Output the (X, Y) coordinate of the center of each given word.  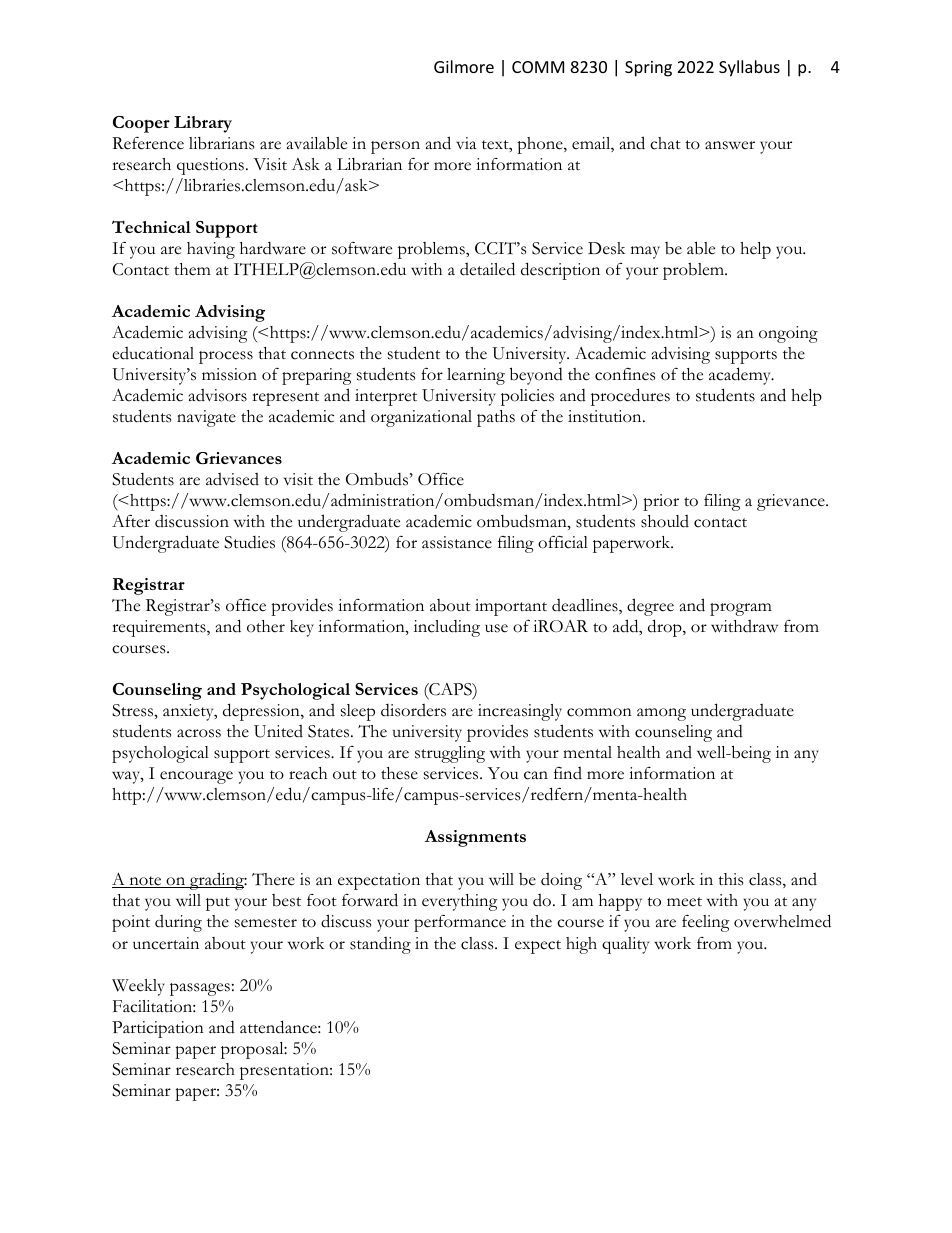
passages (200, 989)
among (661, 714)
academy (741, 376)
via (466, 143)
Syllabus (749, 68)
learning (476, 376)
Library (203, 124)
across (199, 733)
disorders (413, 710)
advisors (218, 395)
